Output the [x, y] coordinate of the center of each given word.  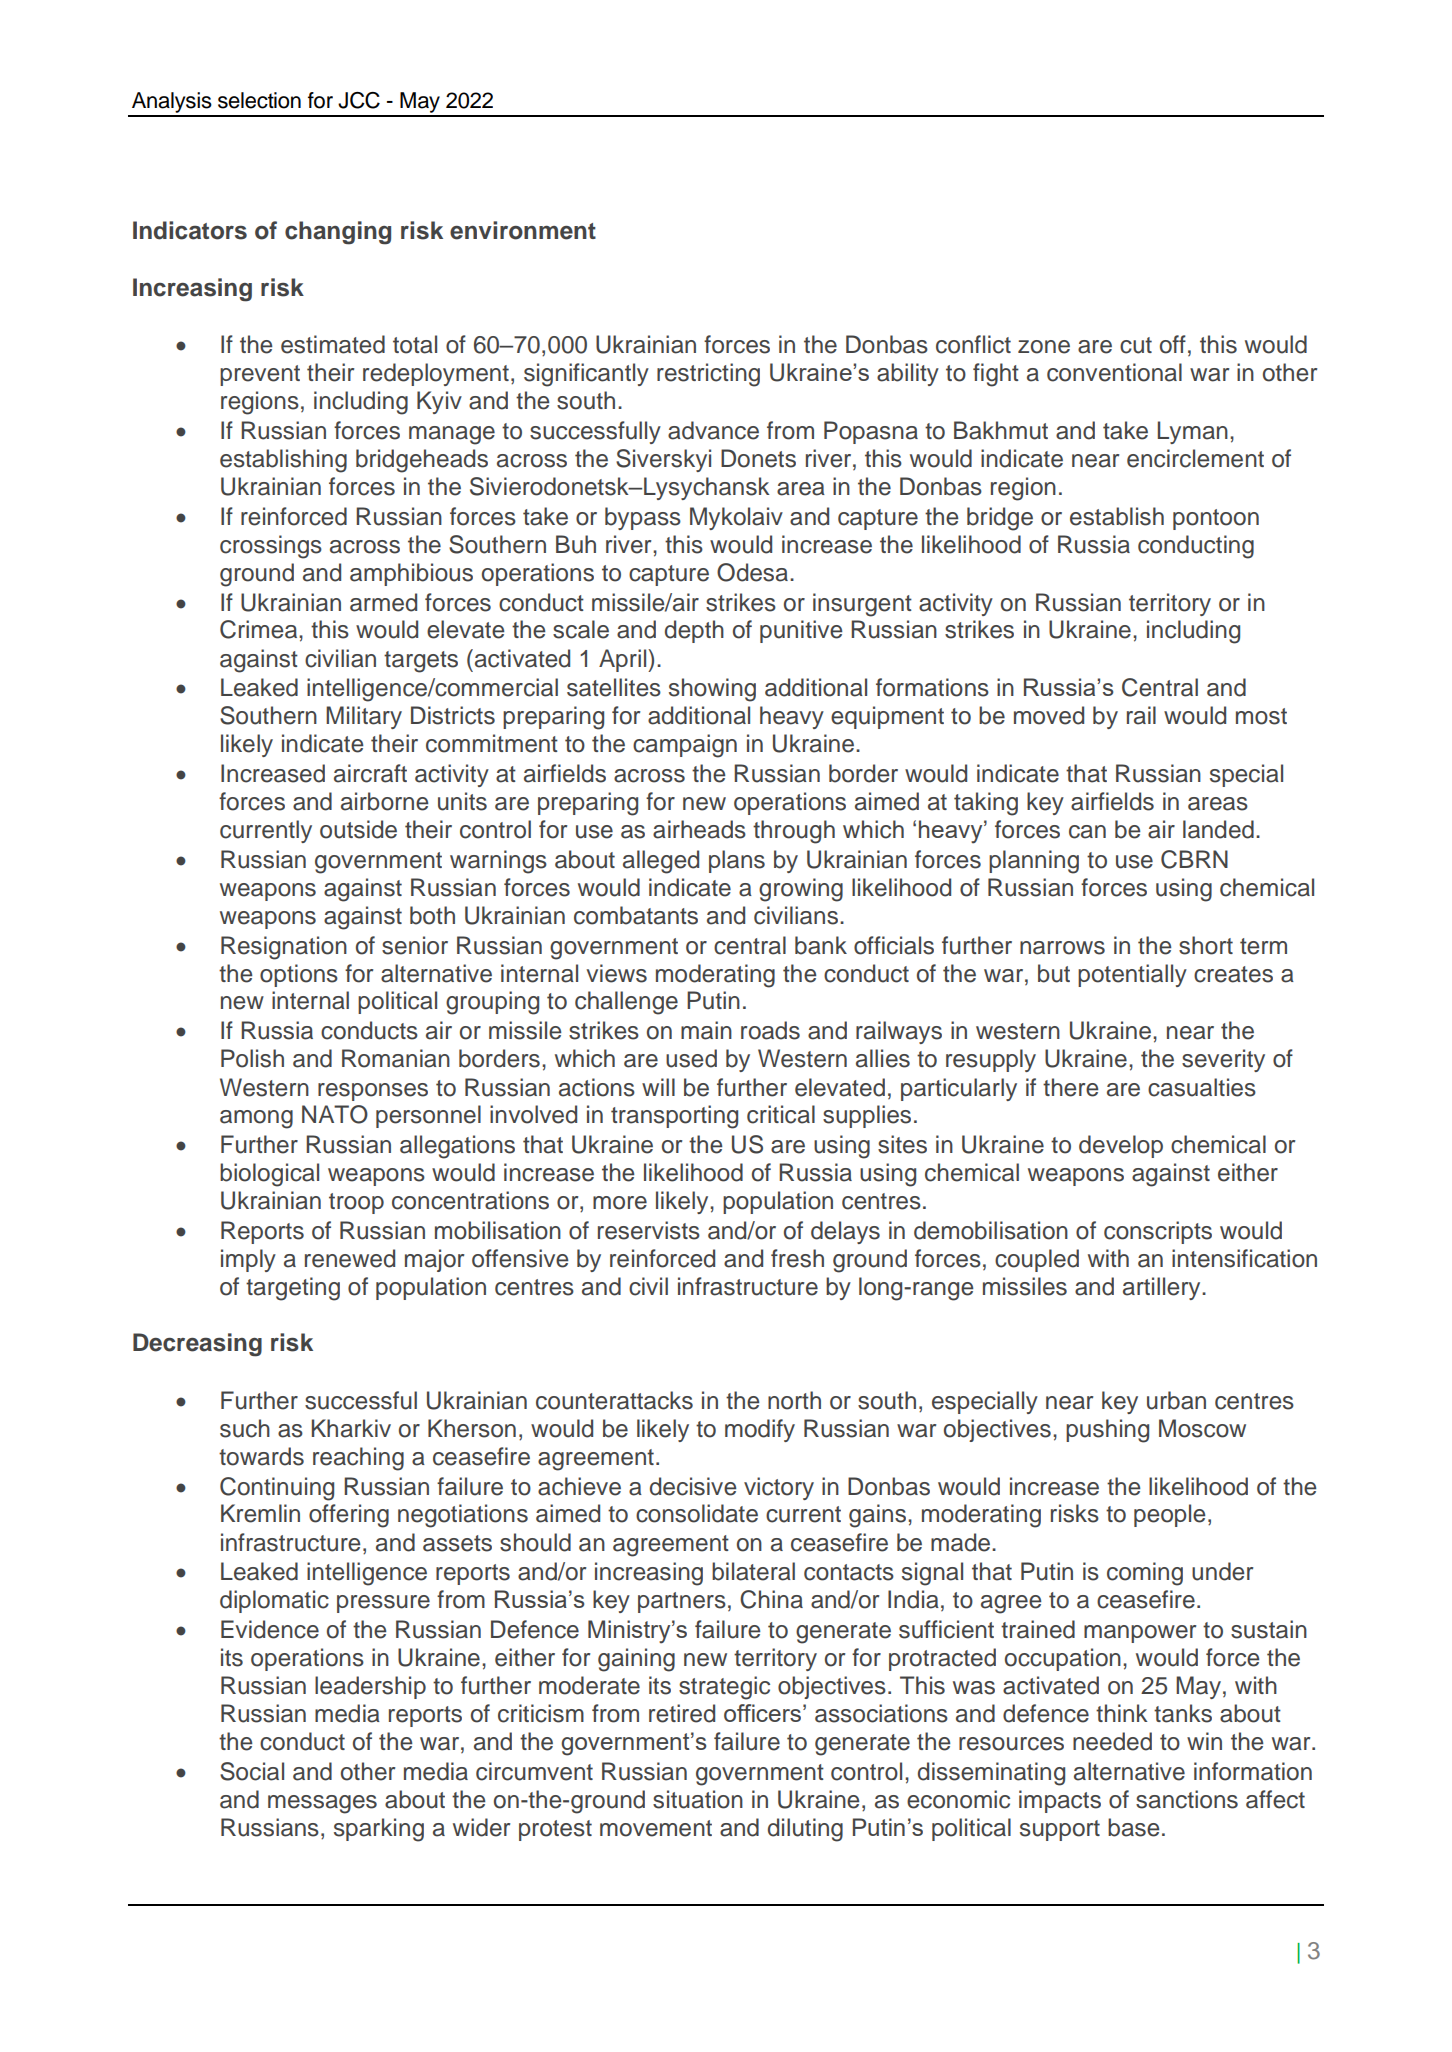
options [299, 975]
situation [698, 1799]
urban [1176, 1400]
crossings [271, 547]
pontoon [1216, 519]
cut [1136, 345]
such [245, 1428]
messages [322, 1804]
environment [523, 230]
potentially [1132, 975]
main [706, 1030]
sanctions [1187, 1799]
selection [259, 100]
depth [694, 631]
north [794, 1400]
